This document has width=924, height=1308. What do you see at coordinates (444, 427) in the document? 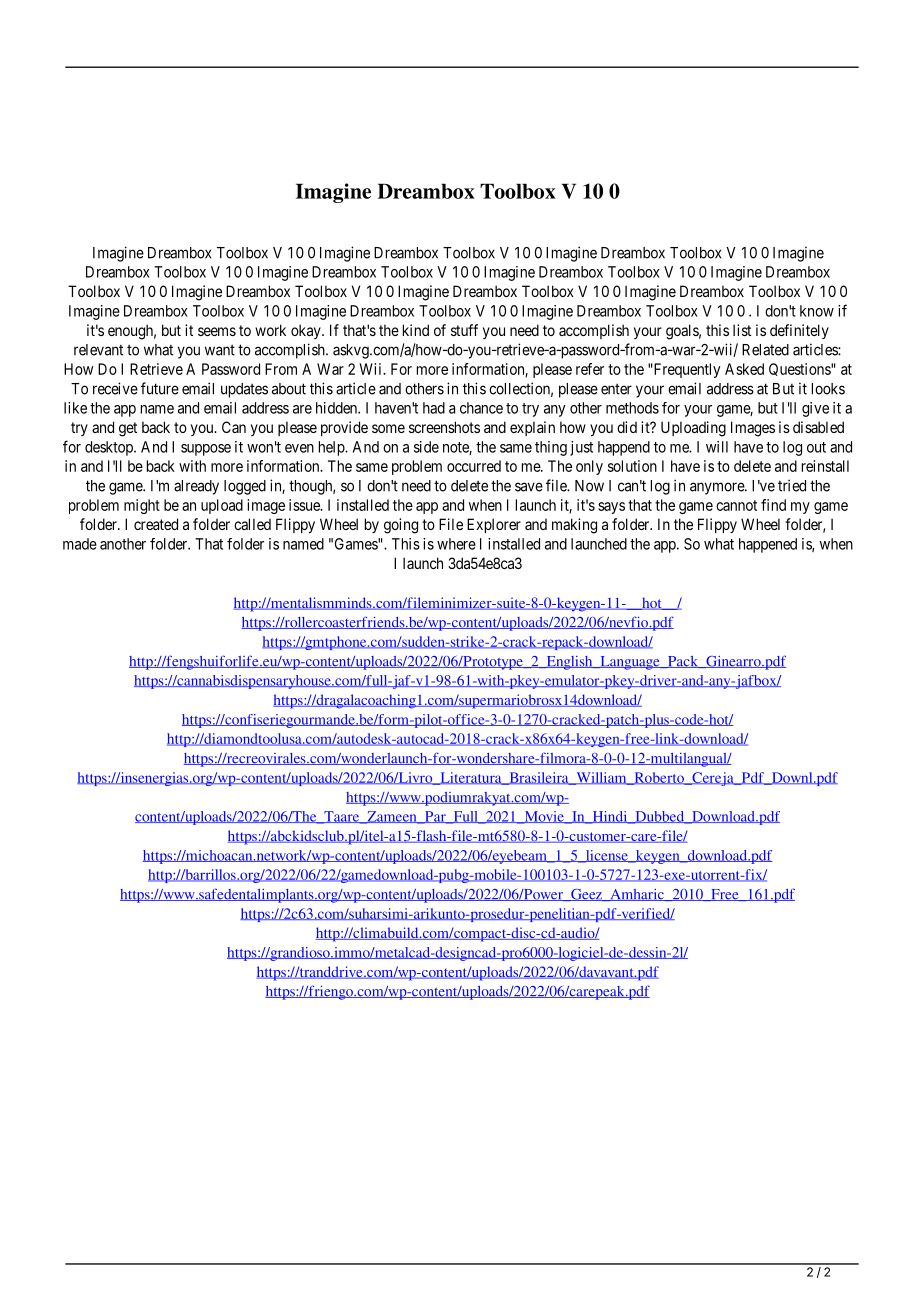
I see `screenshots` at bounding box center [444, 427].
